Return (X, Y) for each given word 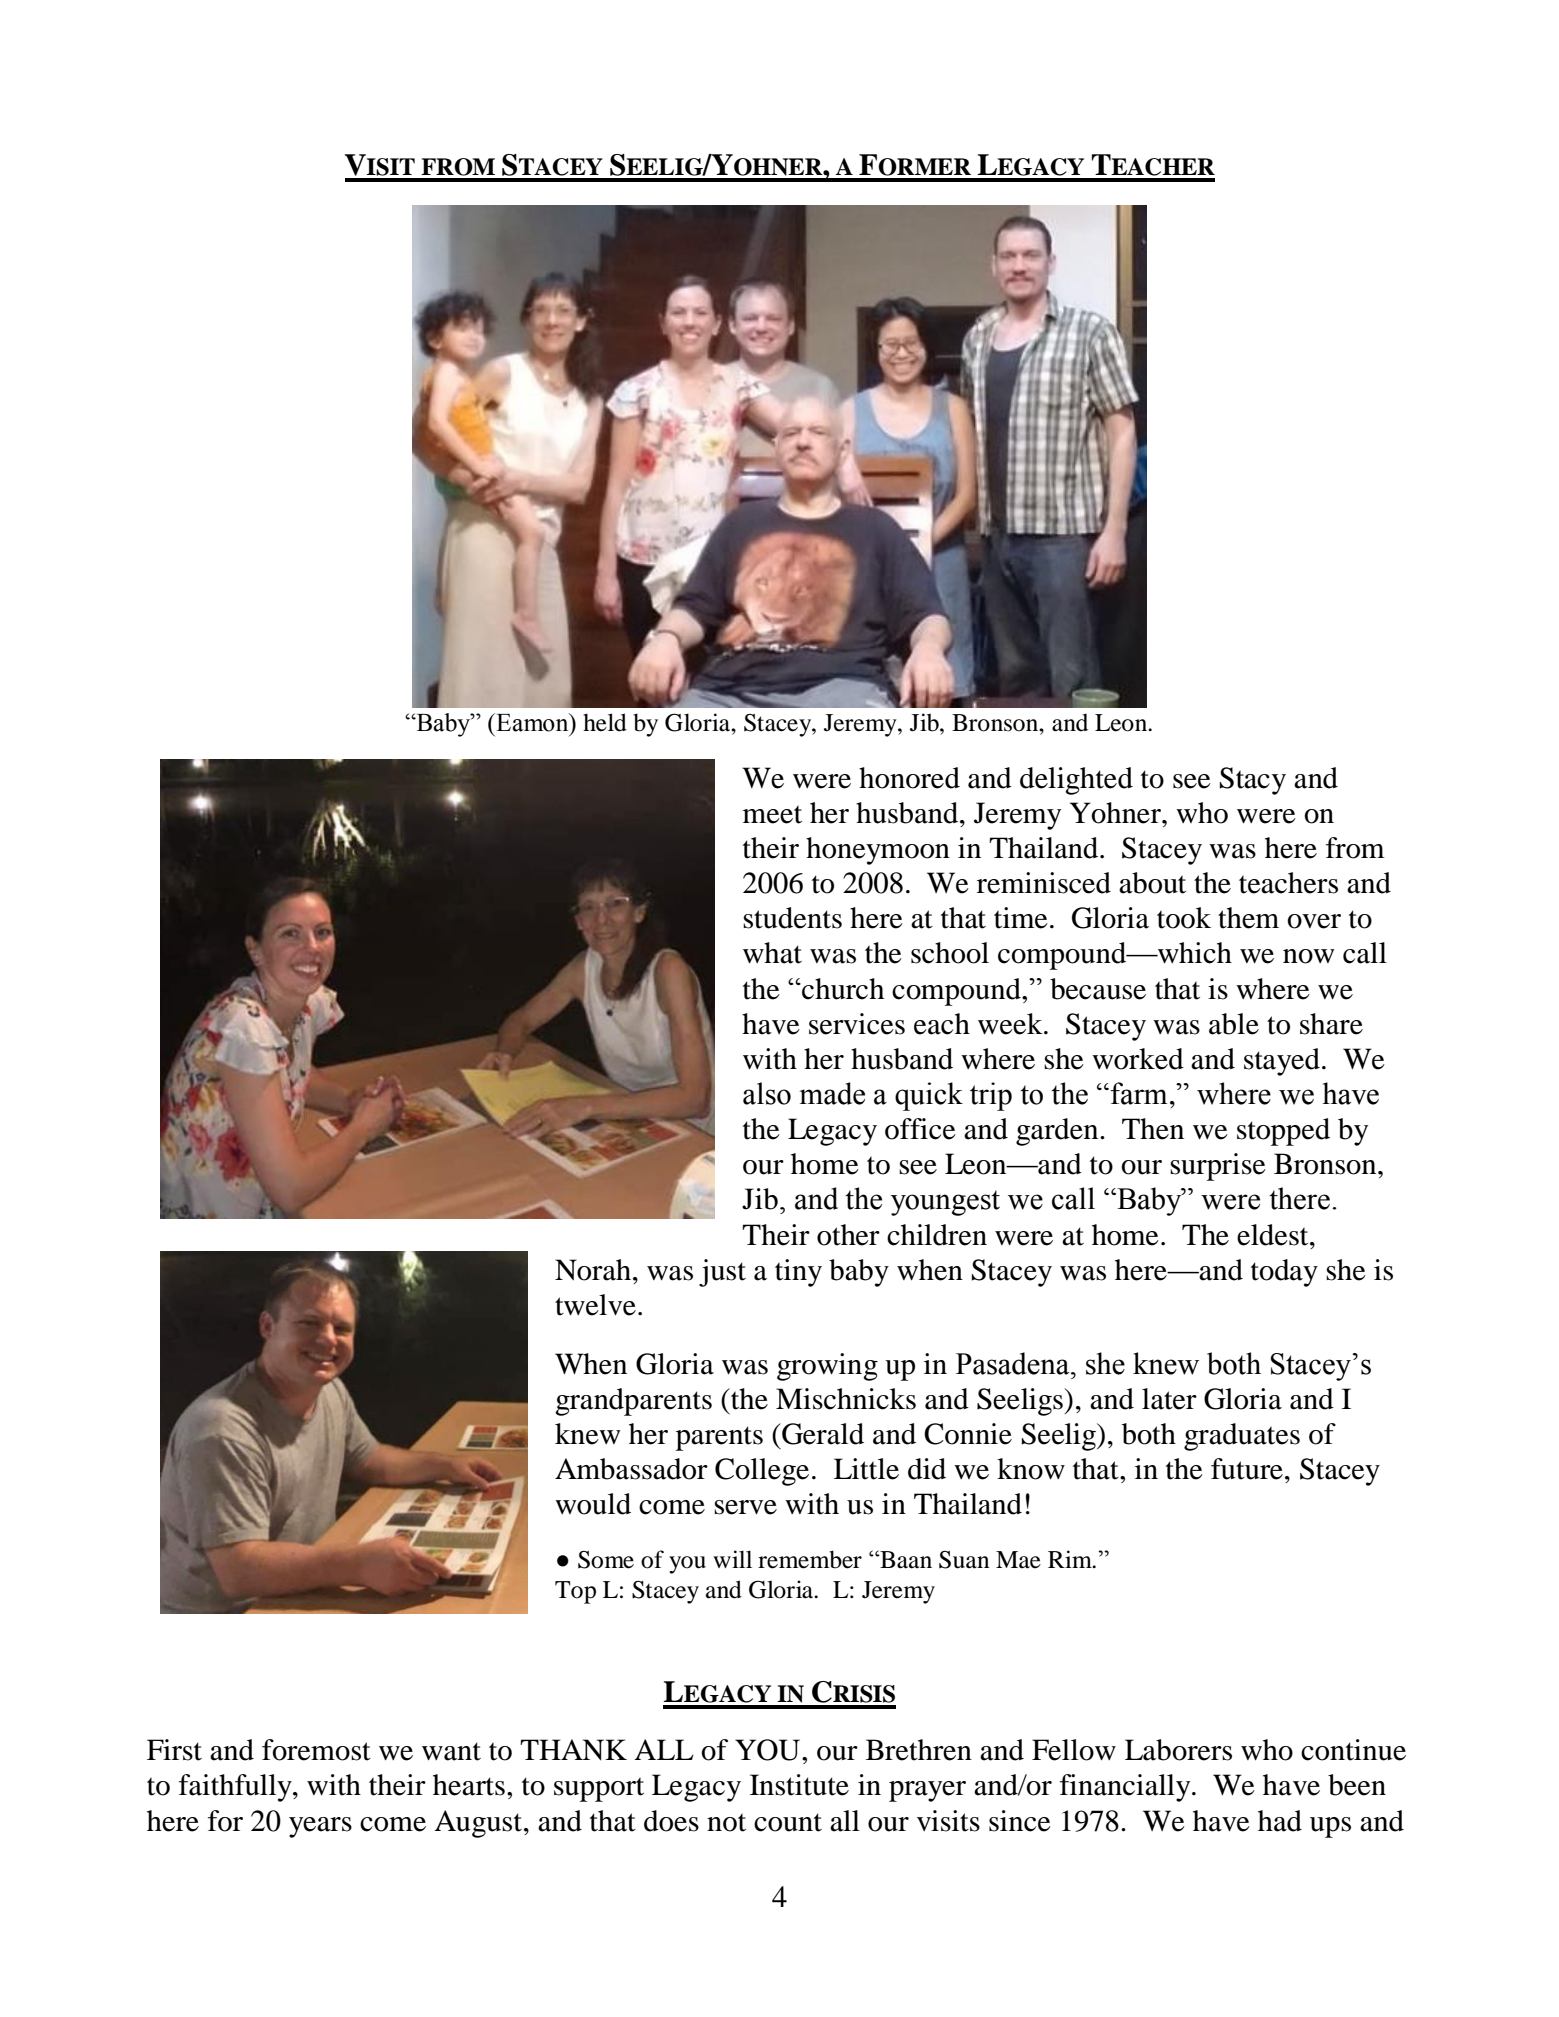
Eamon (532, 722)
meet (772, 814)
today (1284, 1273)
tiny (798, 1273)
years (320, 1827)
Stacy (1253, 781)
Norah (593, 1270)
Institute (799, 1785)
